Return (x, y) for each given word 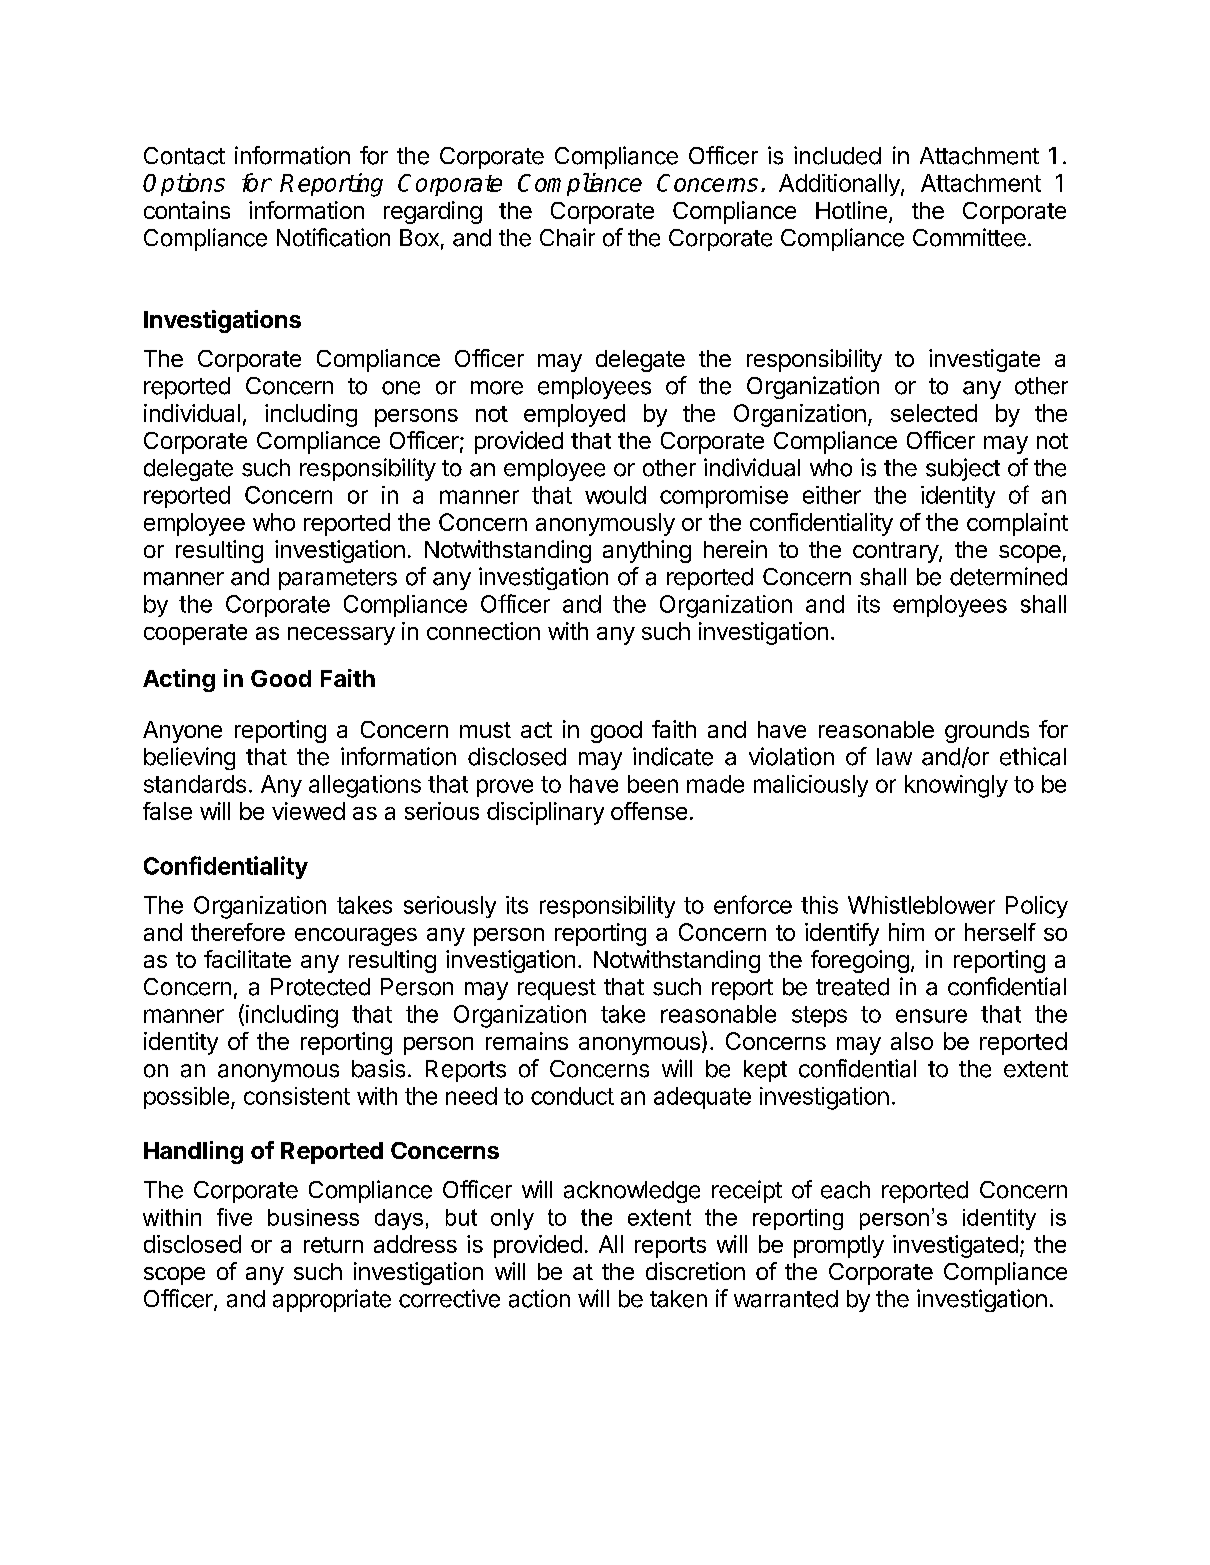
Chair (567, 237)
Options (184, 184)
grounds (987, 732)
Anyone (182, 732)
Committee (969, 237)
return (333, 1245)
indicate (673, 756)
